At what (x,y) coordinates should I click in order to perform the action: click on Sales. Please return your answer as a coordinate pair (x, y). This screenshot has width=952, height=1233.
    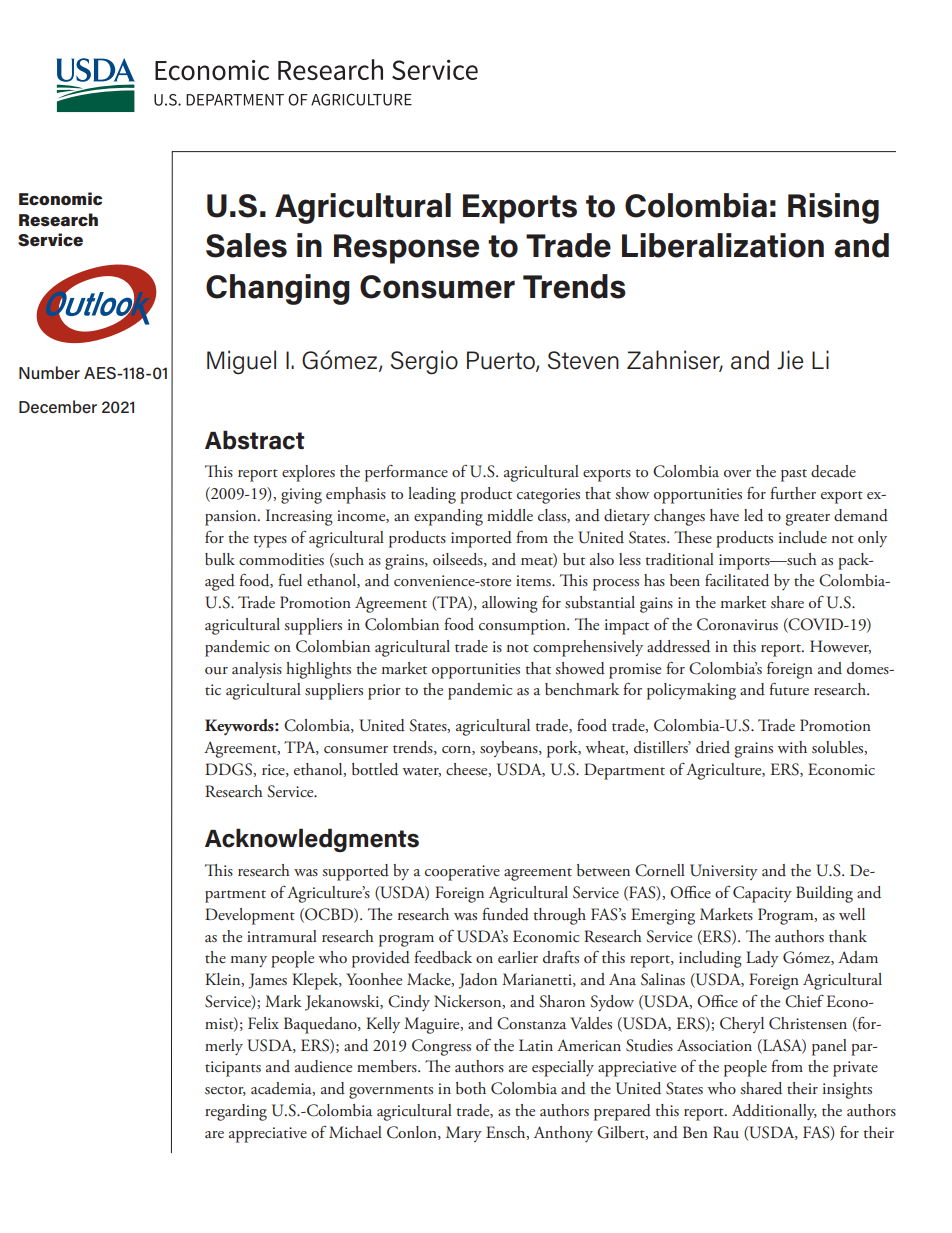
    Looking at the image, I should click on (246, 245).
